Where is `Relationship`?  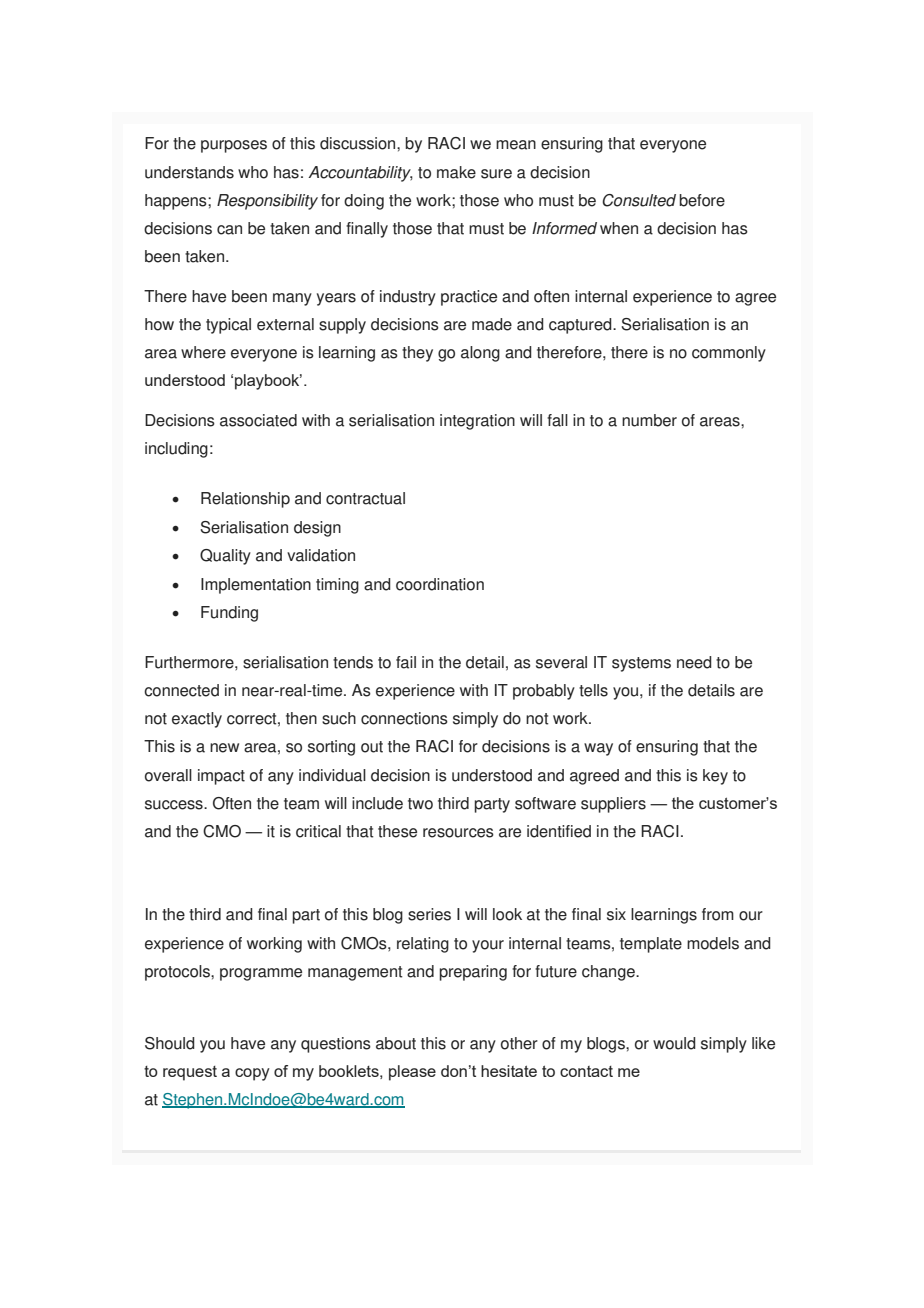 Relationship is located at coordinates (245, 500).
